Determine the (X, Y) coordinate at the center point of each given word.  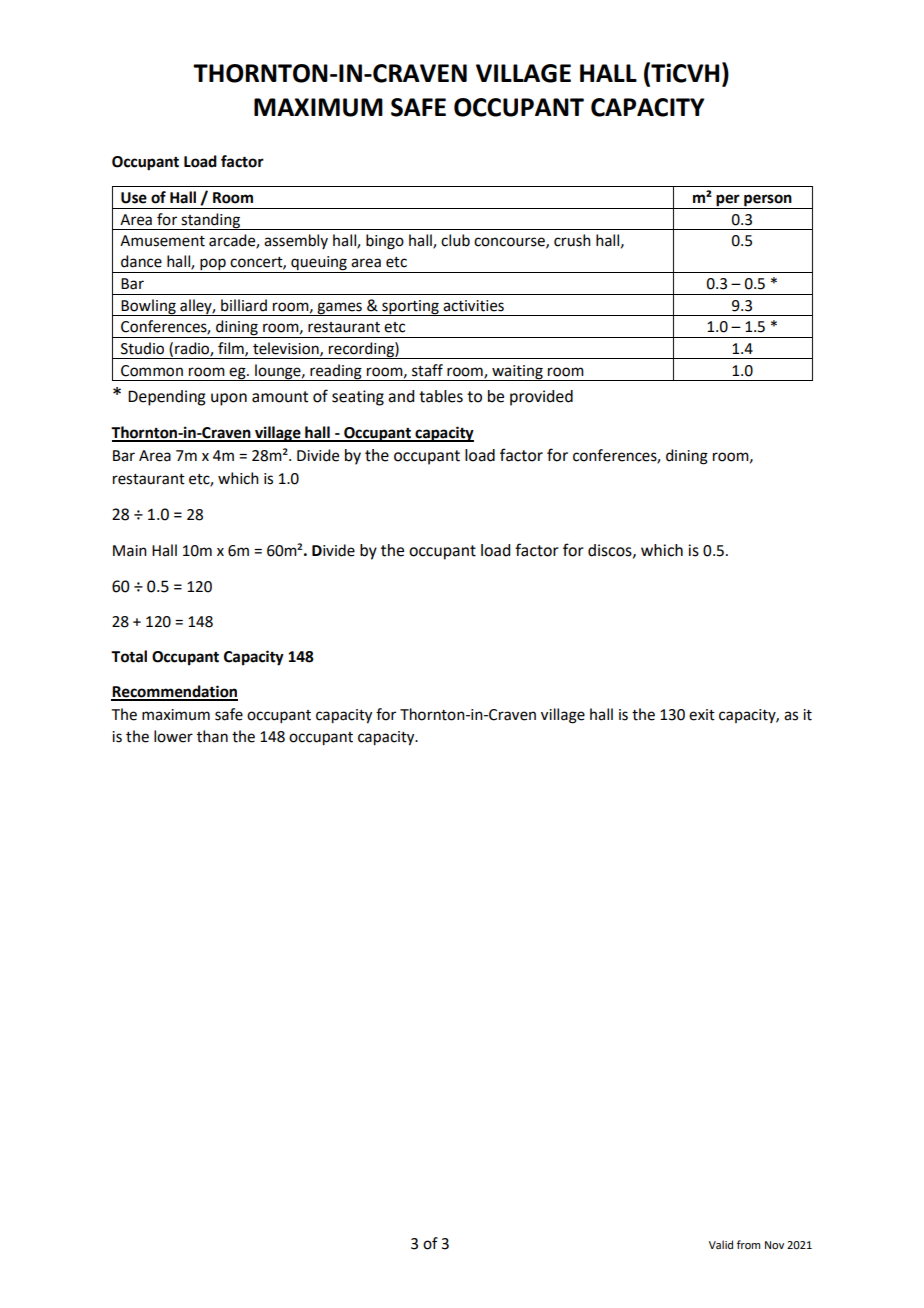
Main (130, 551)
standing (210, 221)
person (768, 201)
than (212, 736)
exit (702, 715)
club (455, 240)
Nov (774, 1245)
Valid (721, 1244)
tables (441, 396)
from (748, 1244)
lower (173, 736)
